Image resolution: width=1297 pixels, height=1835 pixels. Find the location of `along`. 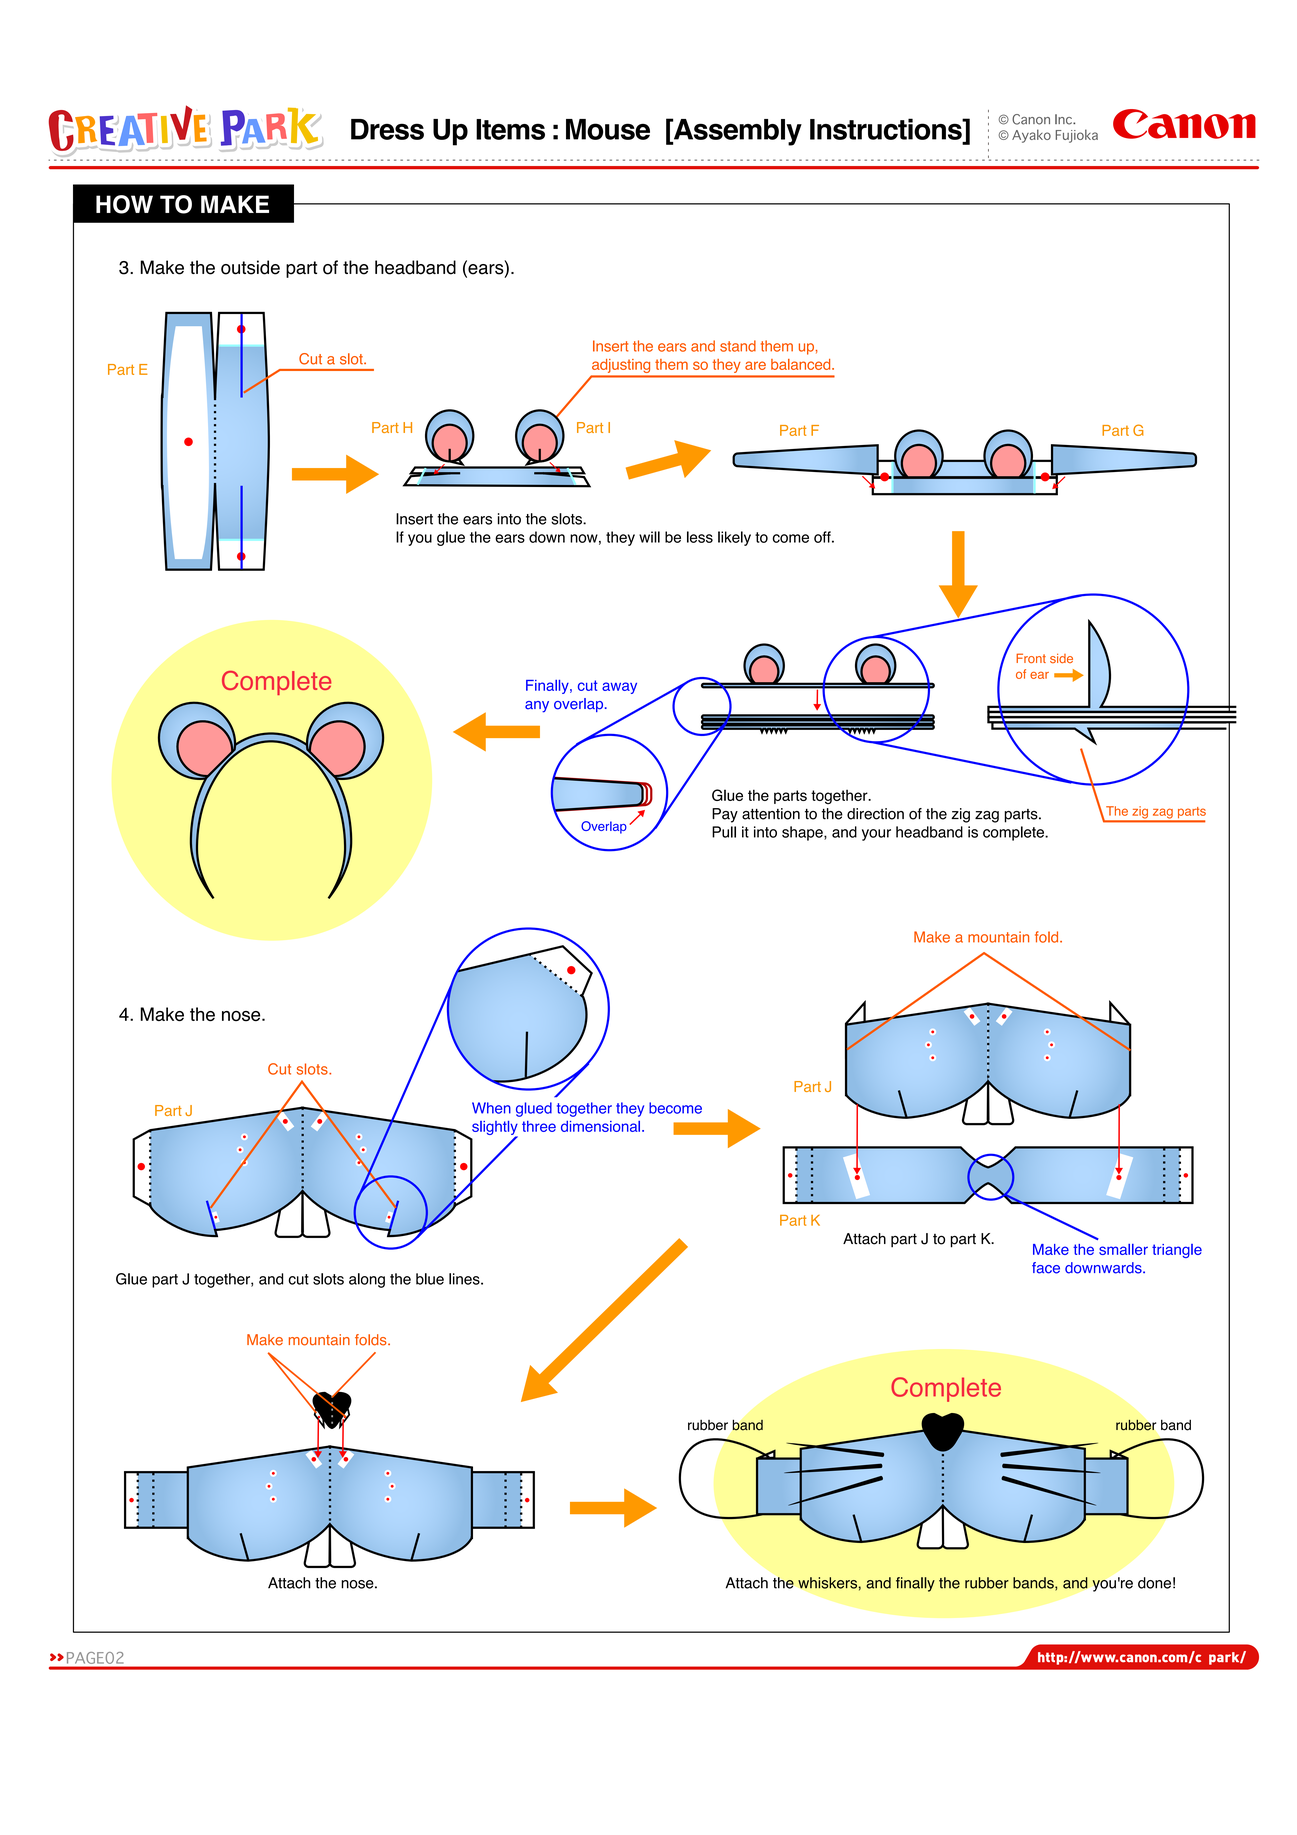

along is located at coordinates (367, 1280).
